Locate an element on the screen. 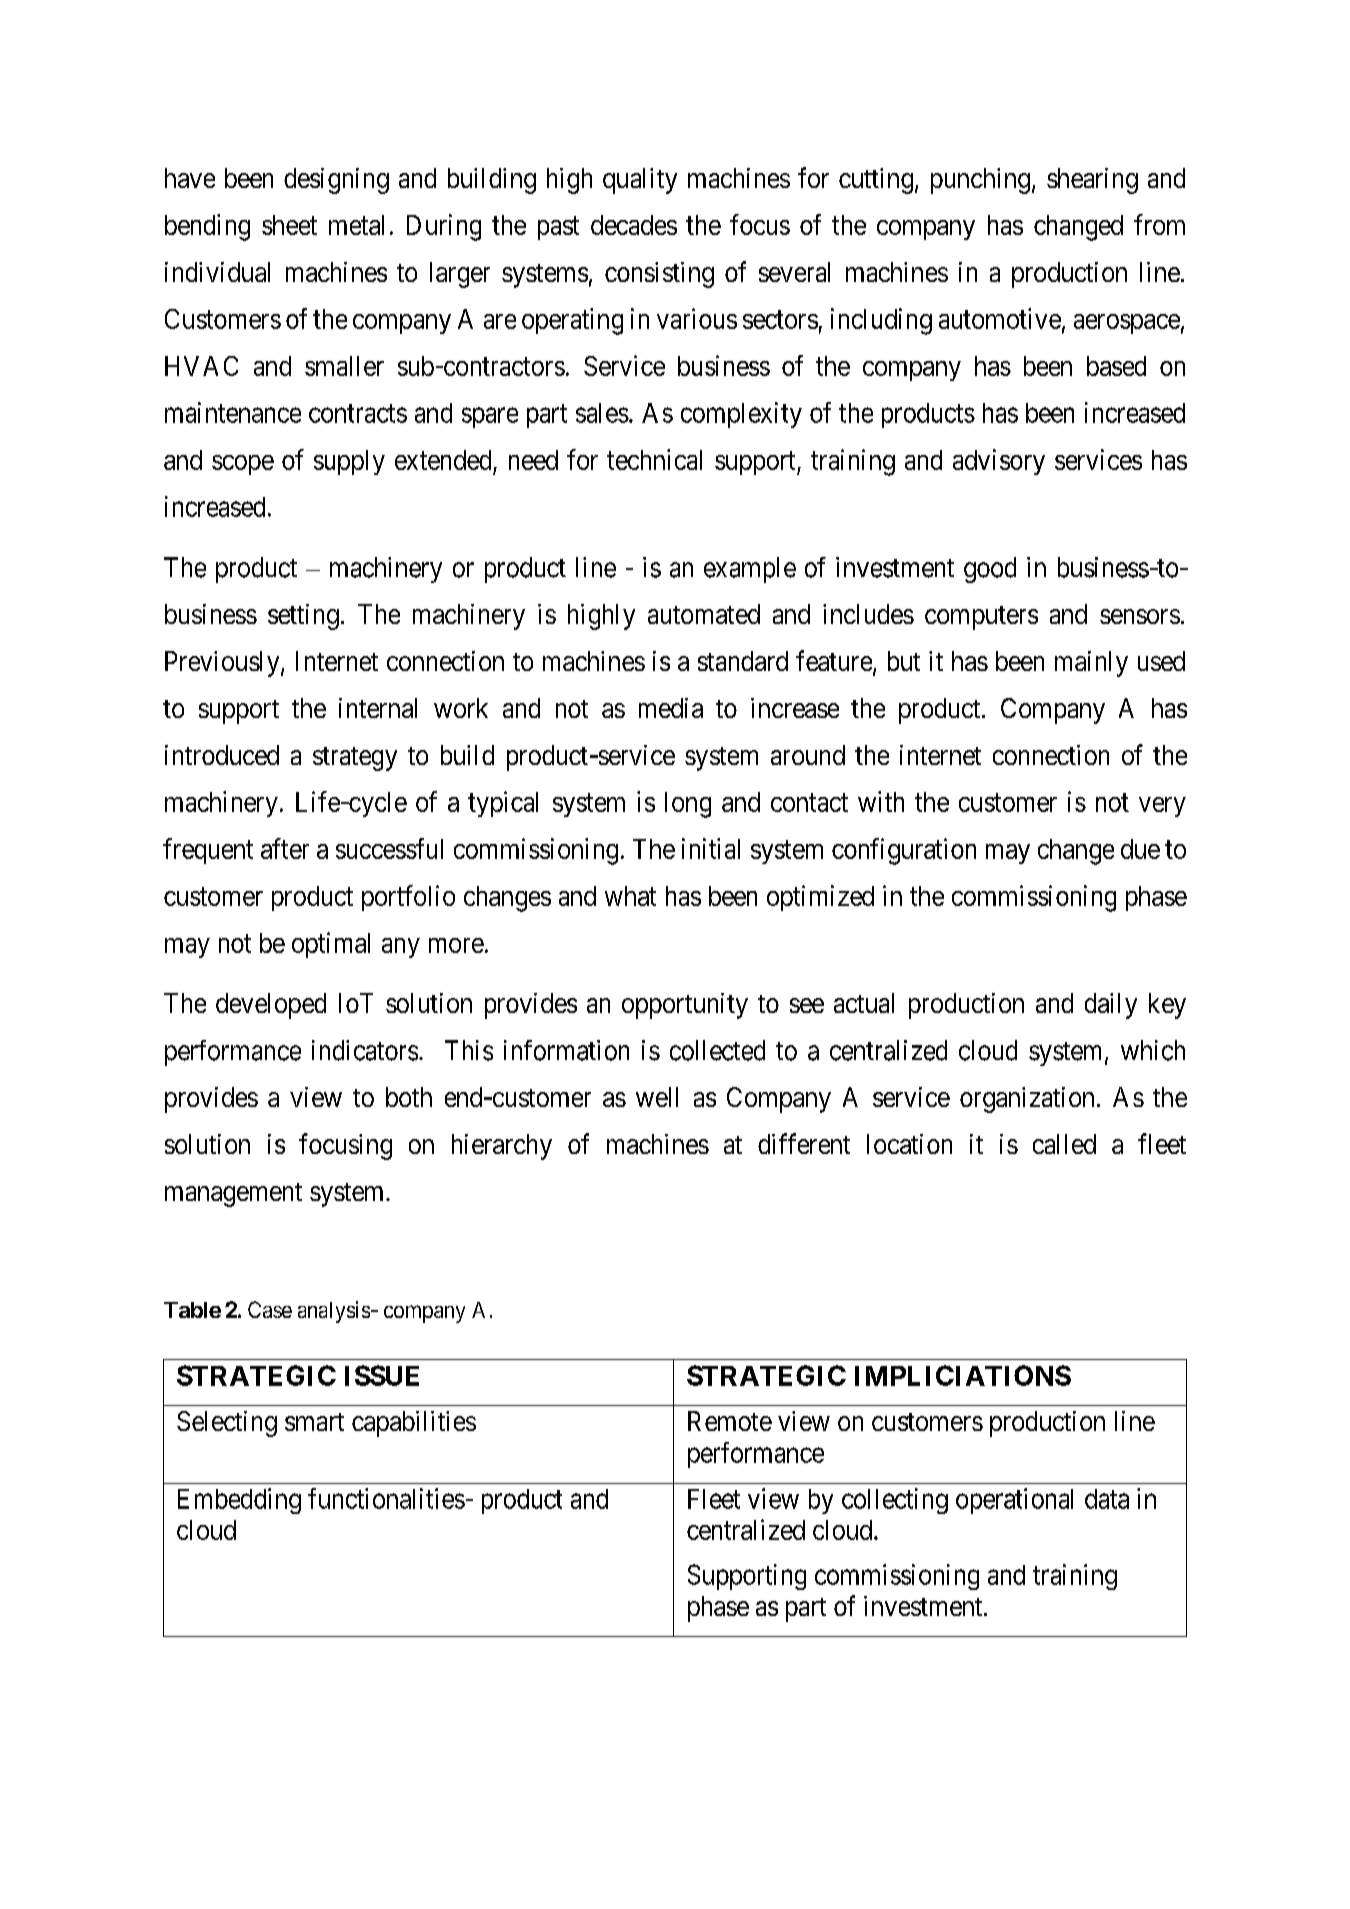 The image size is (1350, 1909). Remote is located at coordinates (730, 1421).
